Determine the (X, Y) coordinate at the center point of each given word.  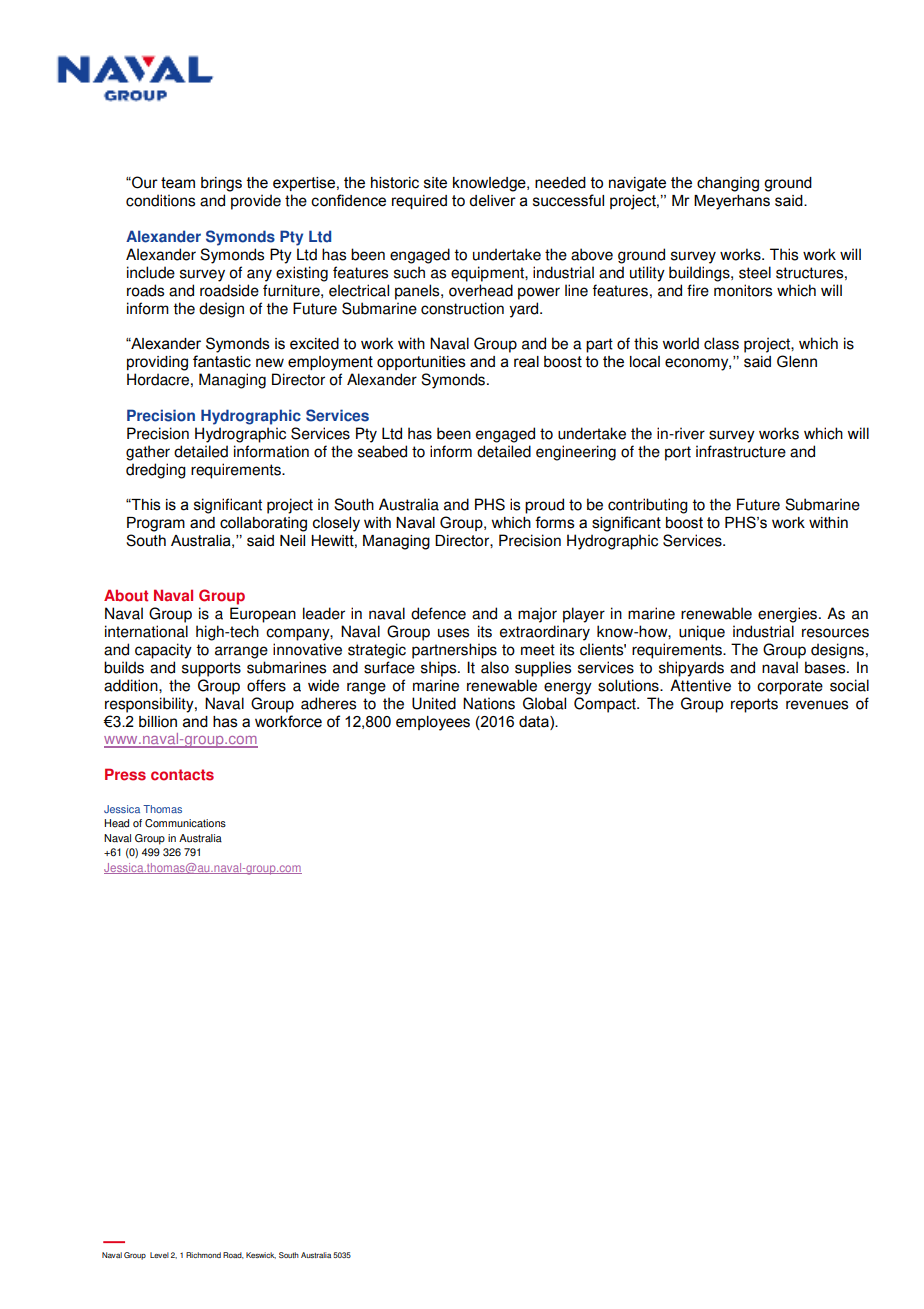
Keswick (261, 1255)
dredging (156, 471)
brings (221, 184)
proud (544, 506)
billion (158, 722)
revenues (817, 705)
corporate (790, 687)
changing (728, 184)
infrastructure (741, 451)
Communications (185, 823)
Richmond (203, 1255)
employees (433, 723)
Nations (489, 703)
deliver (492, 201)
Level (159, 1255)
